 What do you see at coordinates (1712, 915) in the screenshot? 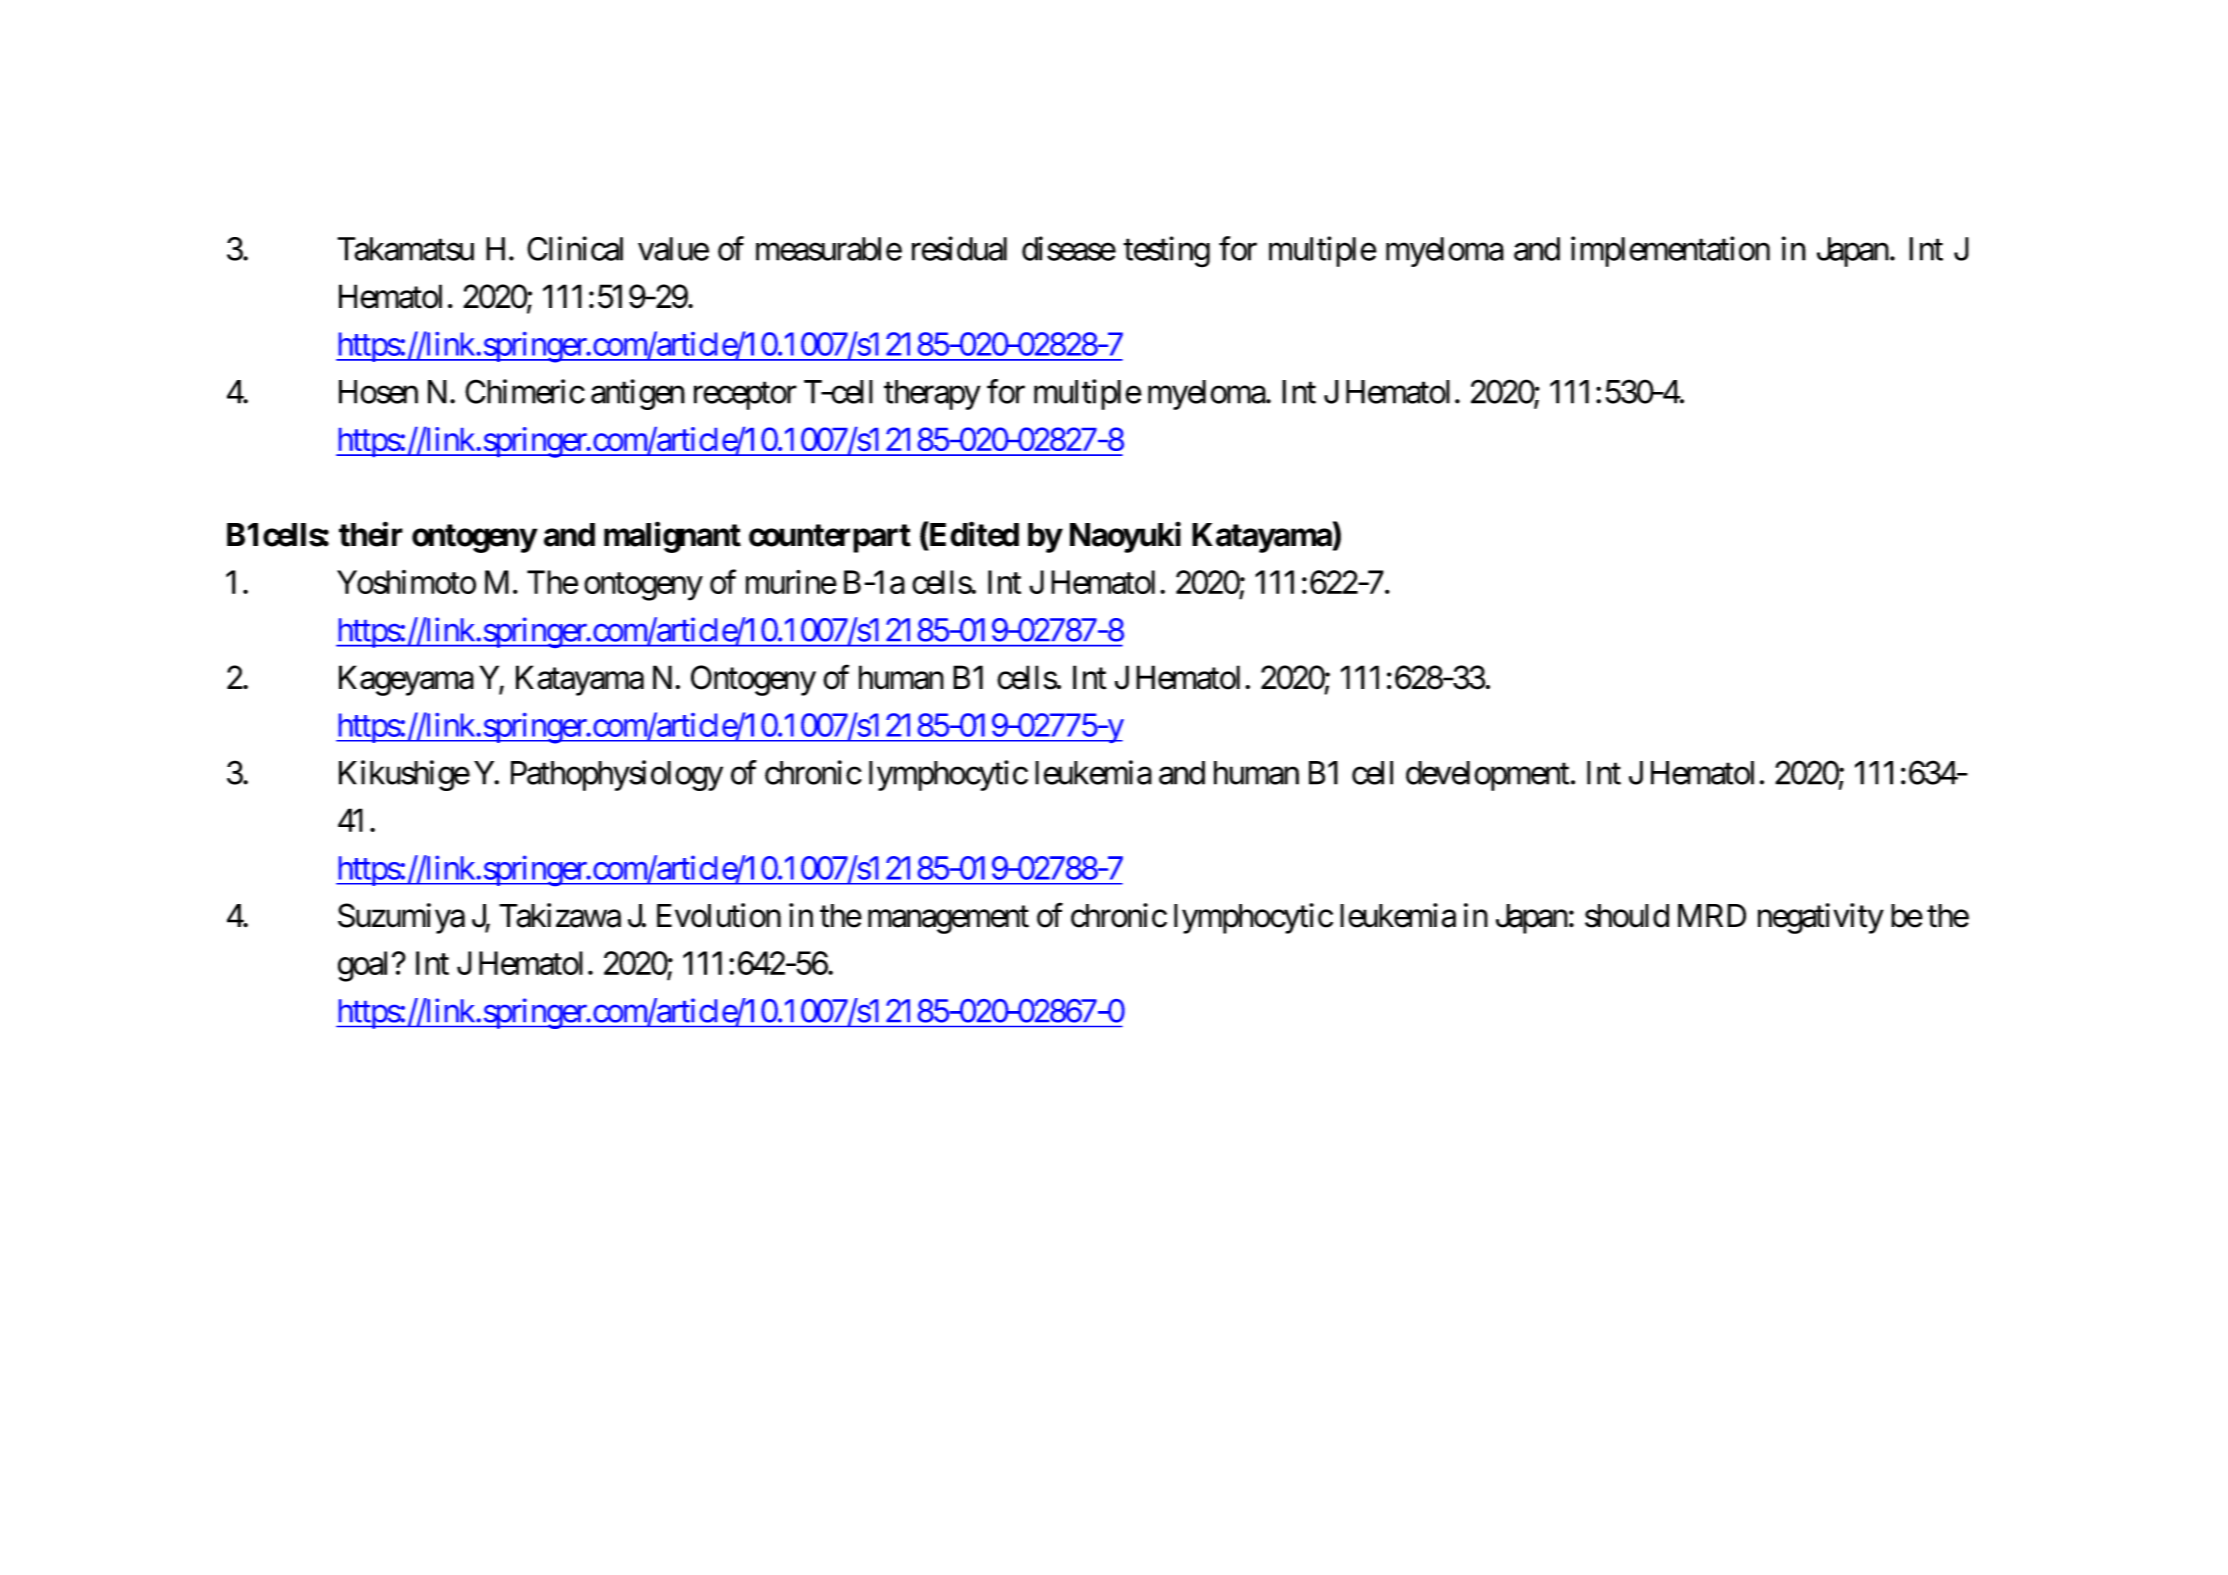
I see `MRD` at bounding box center [1712, 915].
